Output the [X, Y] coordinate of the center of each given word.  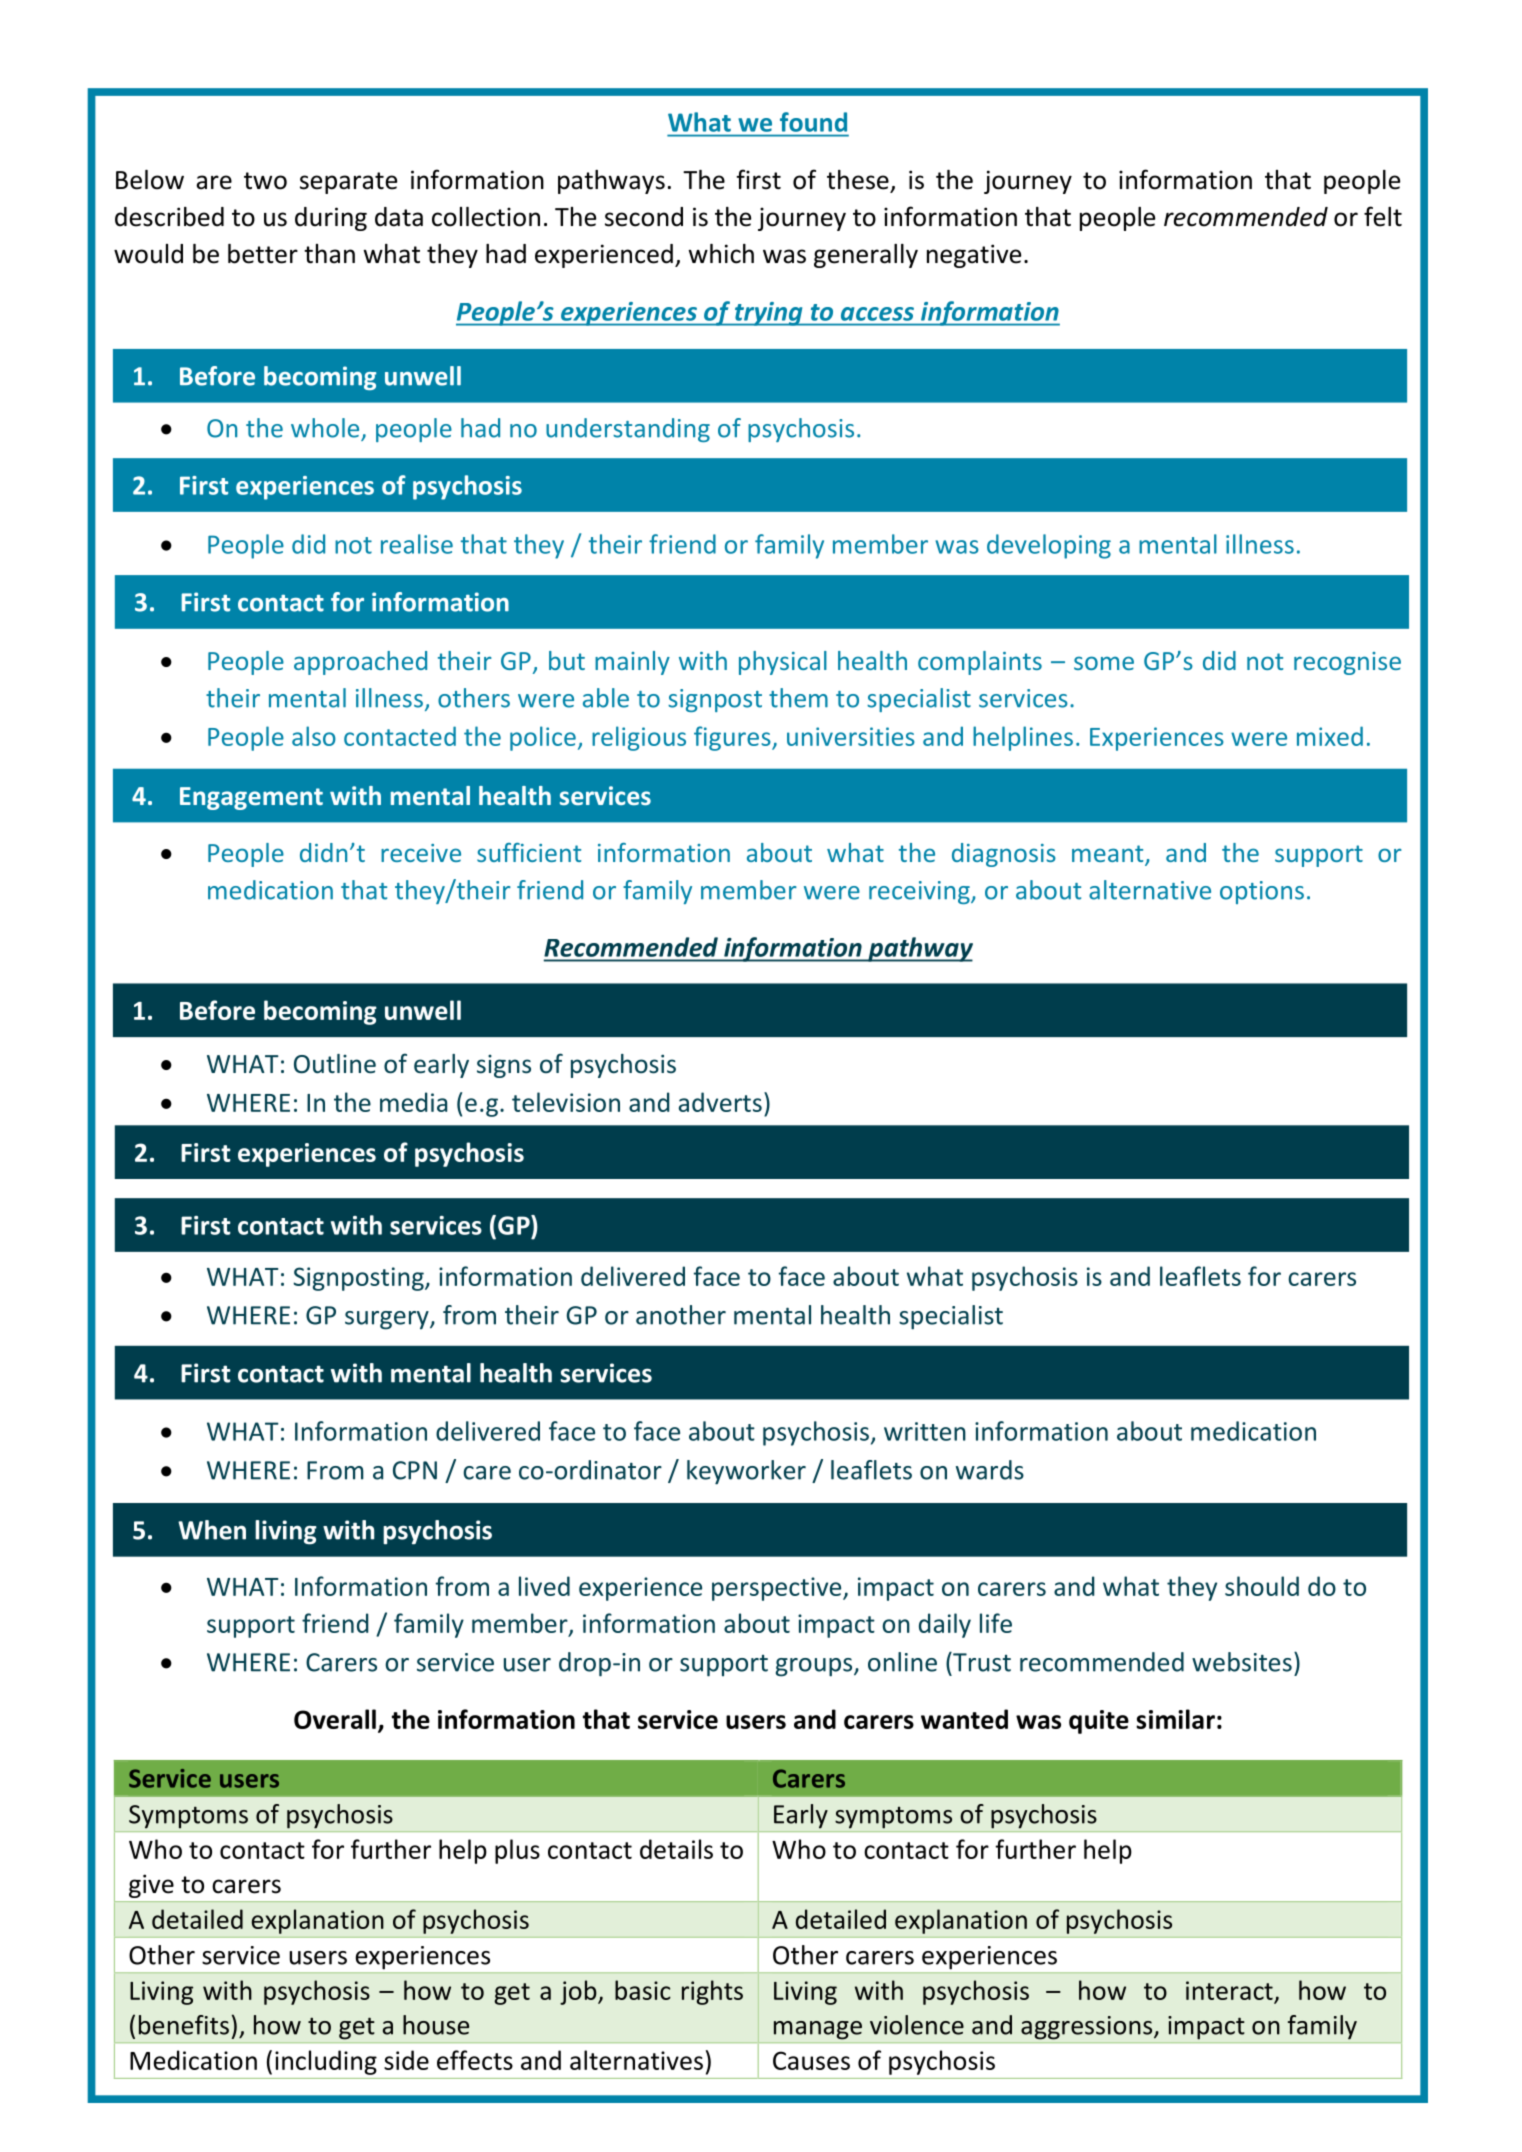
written [925, 1431]
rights [712, 1992]
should [1262, 1586]
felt [1383, 216]
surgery [388, 1320]
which [721, 254]
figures [733, 738]
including [326, 2062]
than [329, 254]
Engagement [251, 798]
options [1262, 892]
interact [1229, 1990]
